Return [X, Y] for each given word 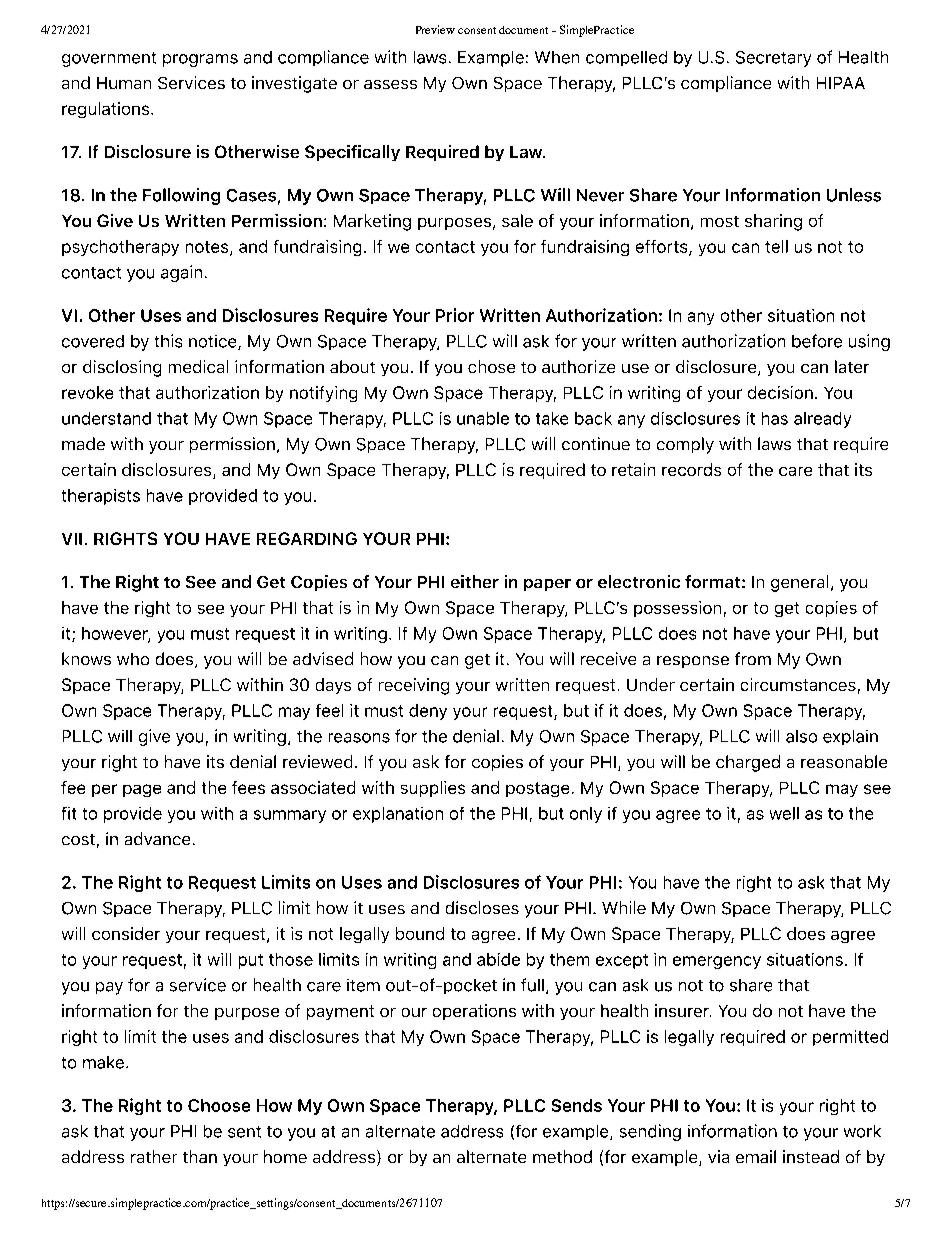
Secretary [773, 59]
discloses [482, 907]
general [799, 583]
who [133, 659]
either [475, 581]
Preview [435, 29]
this [168, 341]
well [784, 813]
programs [200, 60]
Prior [455, 315]
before [817, 341]
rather [154, 1156]
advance [157, 838]
